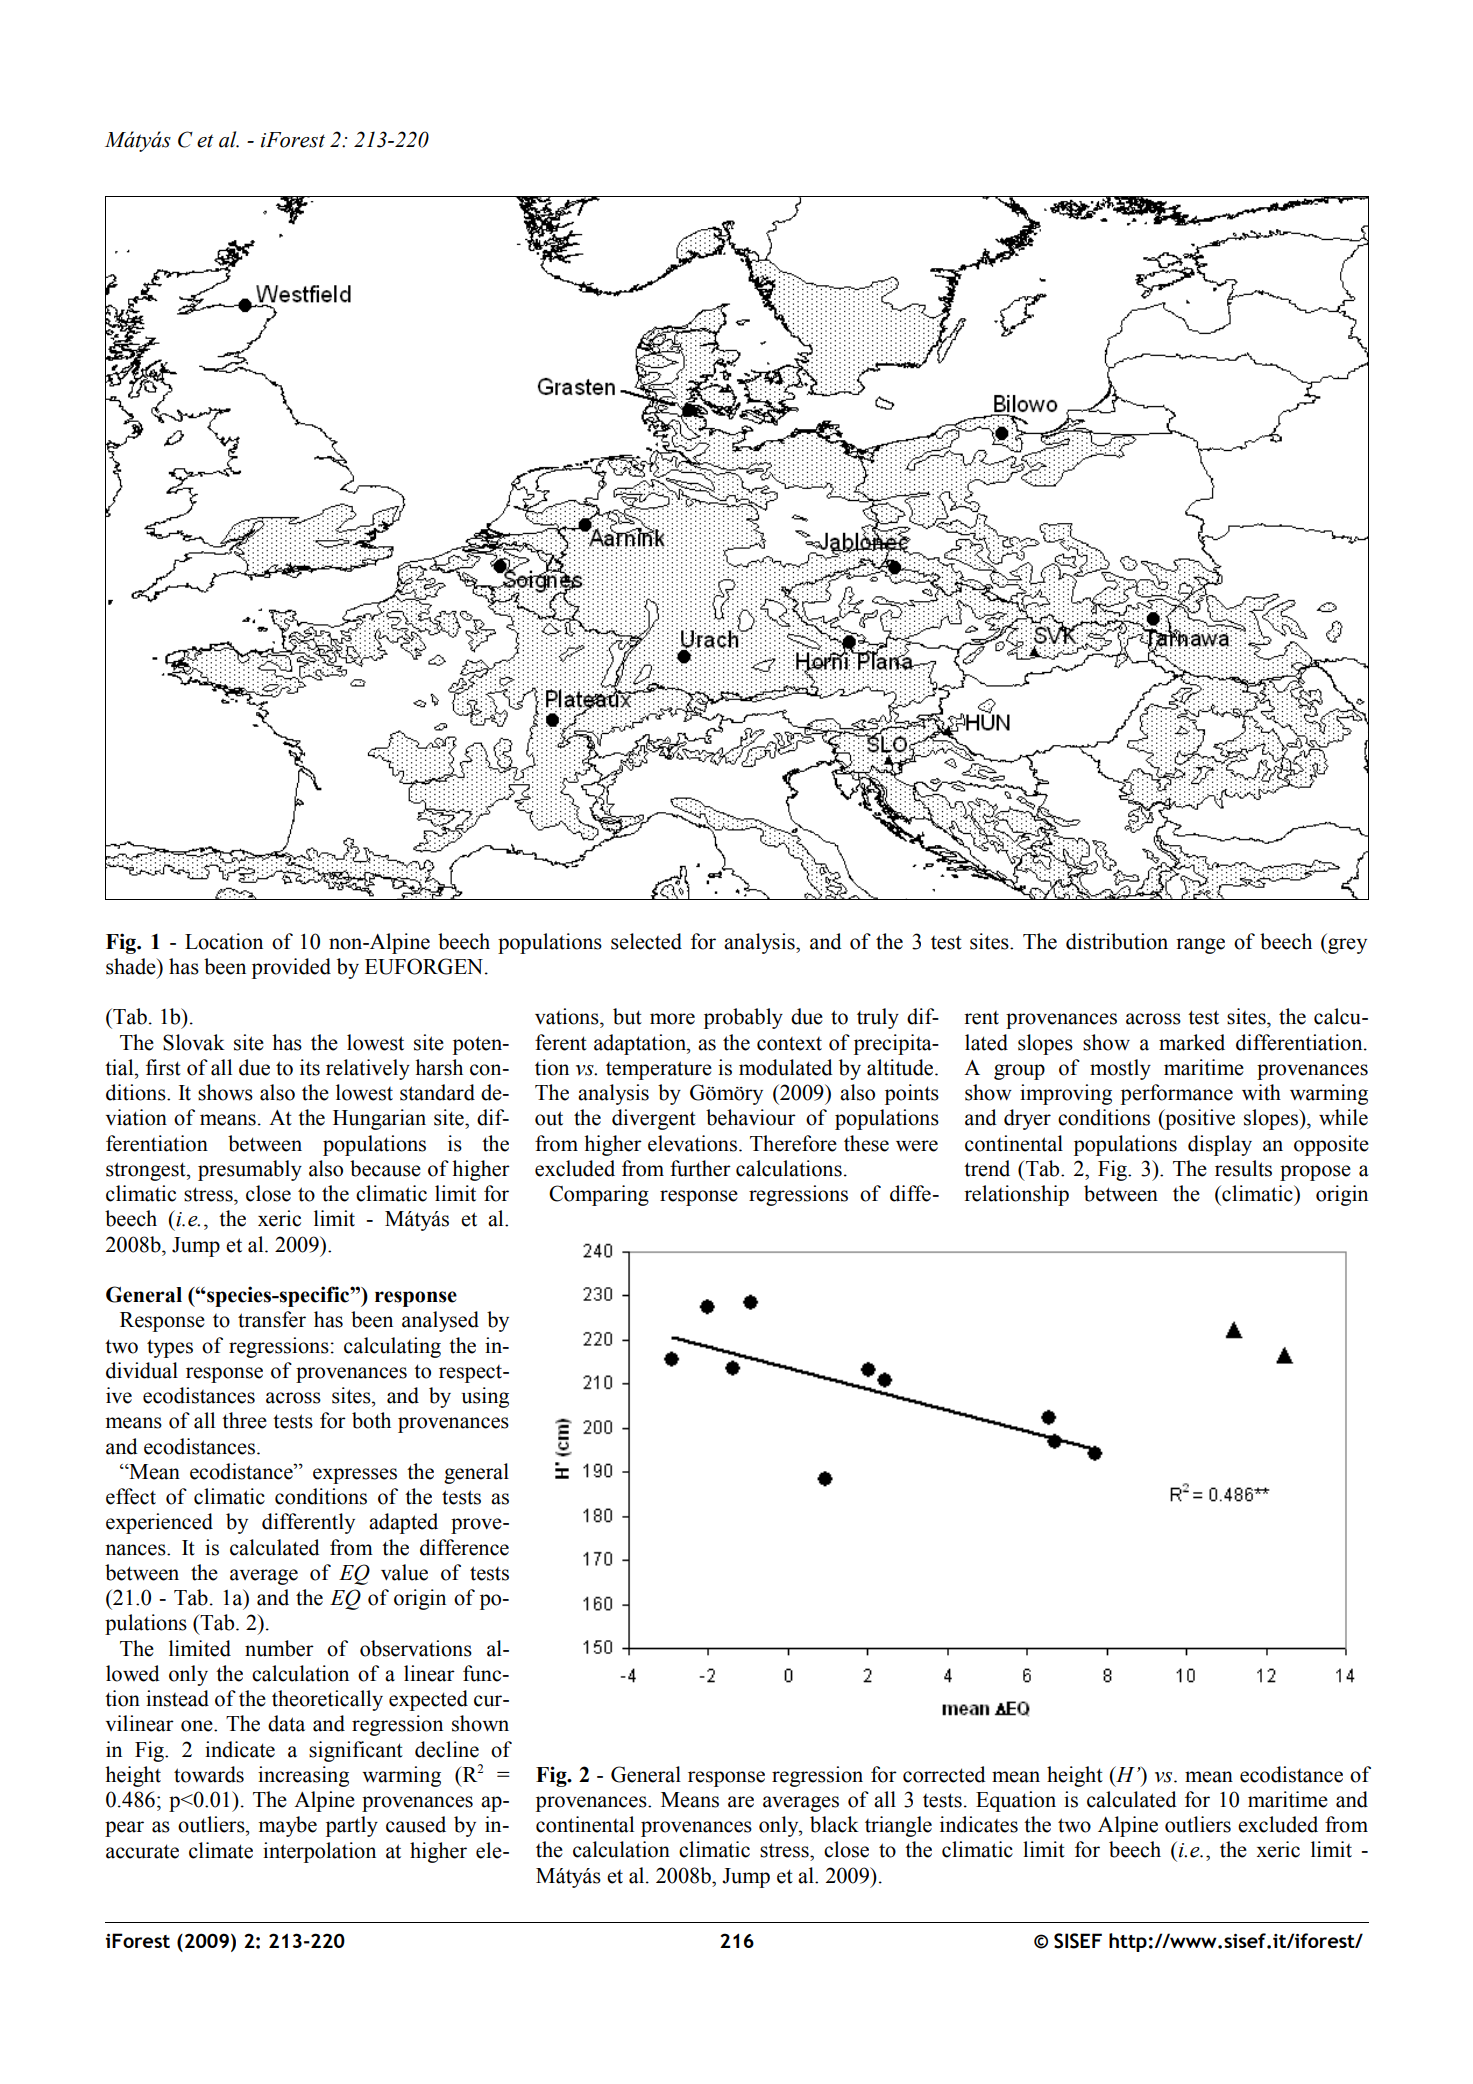 The image size is (1473, 2084). What do you see at coordinates (1220, 1145) in the document?
I see `display` at bounding box center [1220, 1145].
